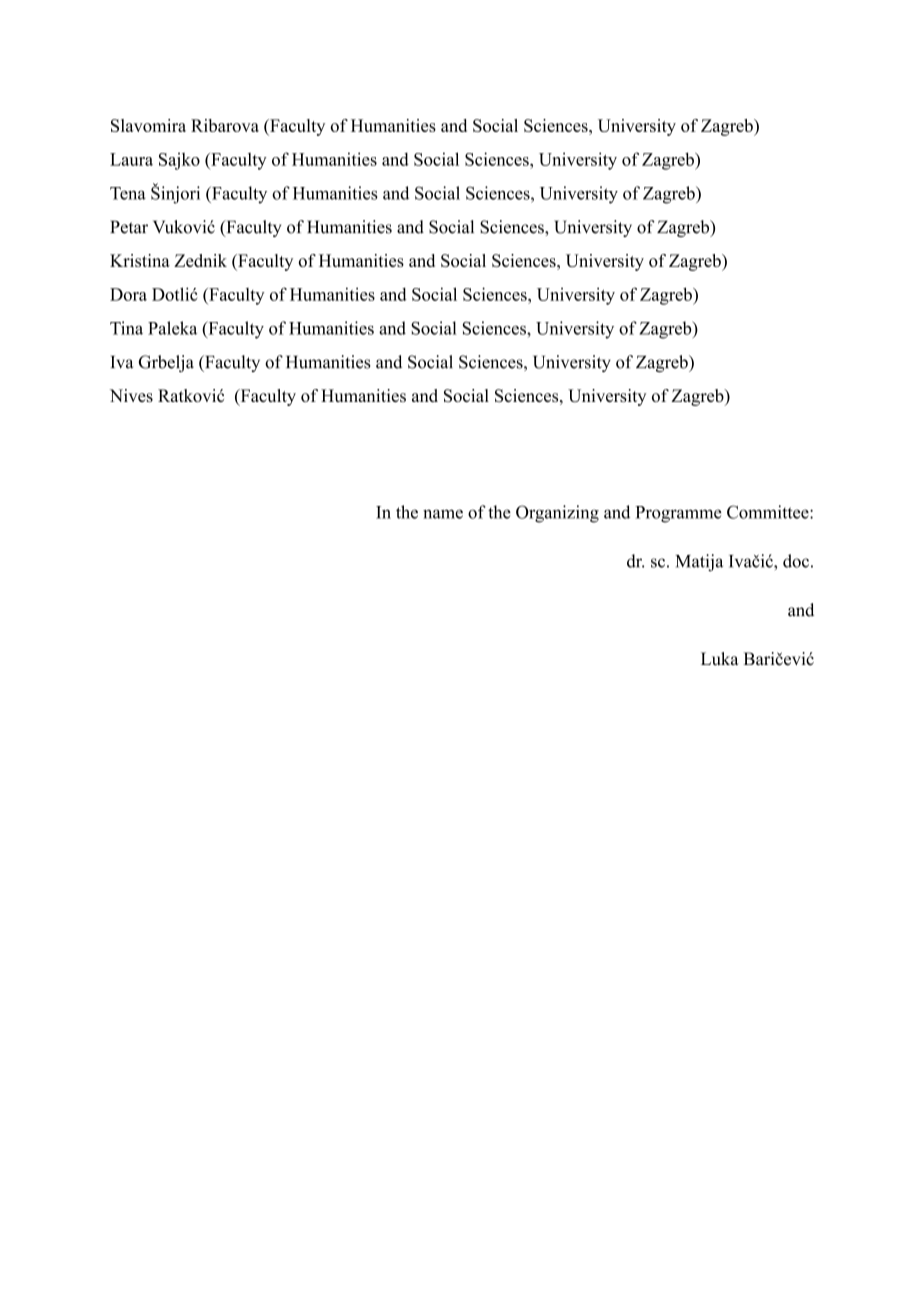 The height and width of the page is (1307, 924). I want to click on Dora, so click(128, 294).
